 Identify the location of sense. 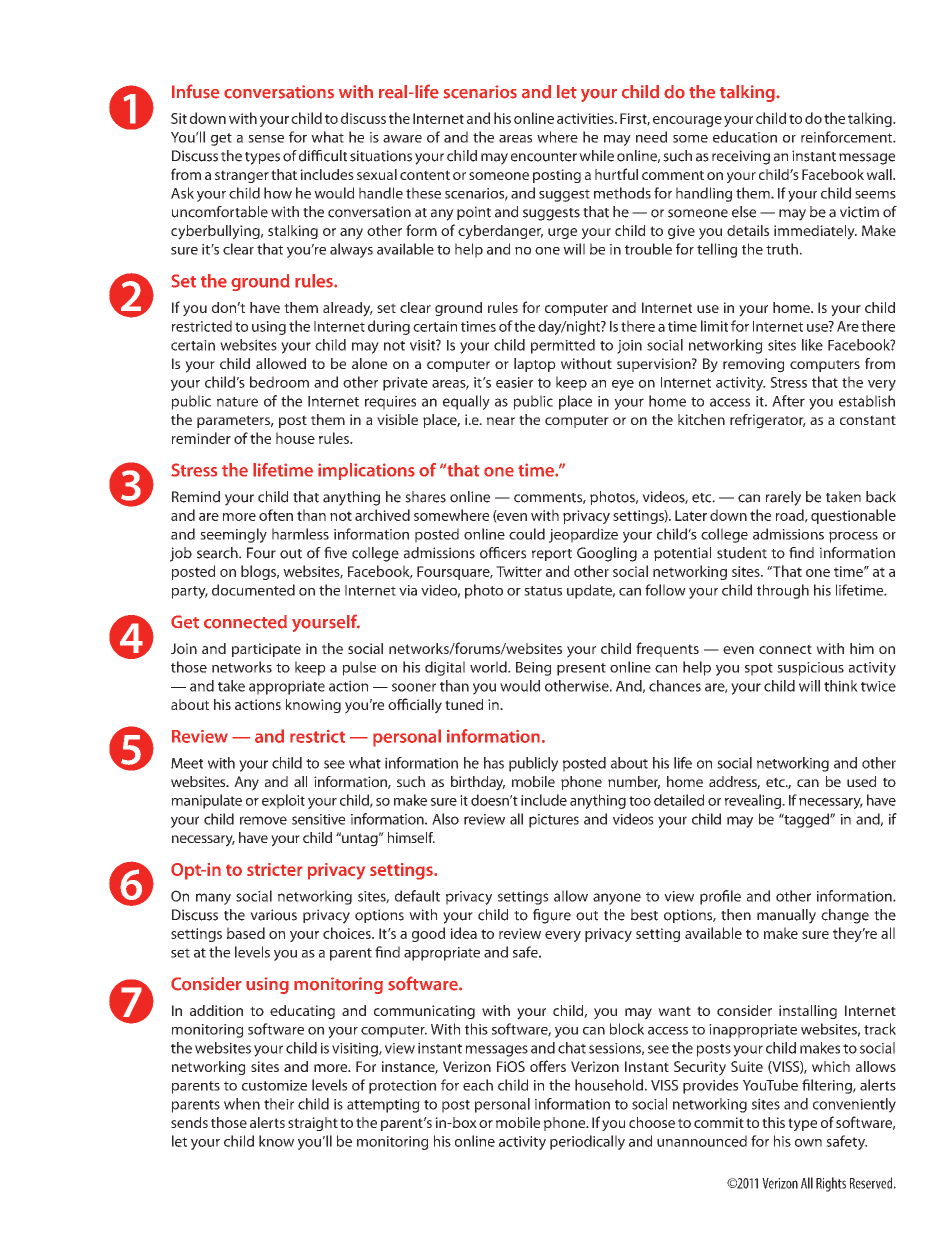
(266, 139).
